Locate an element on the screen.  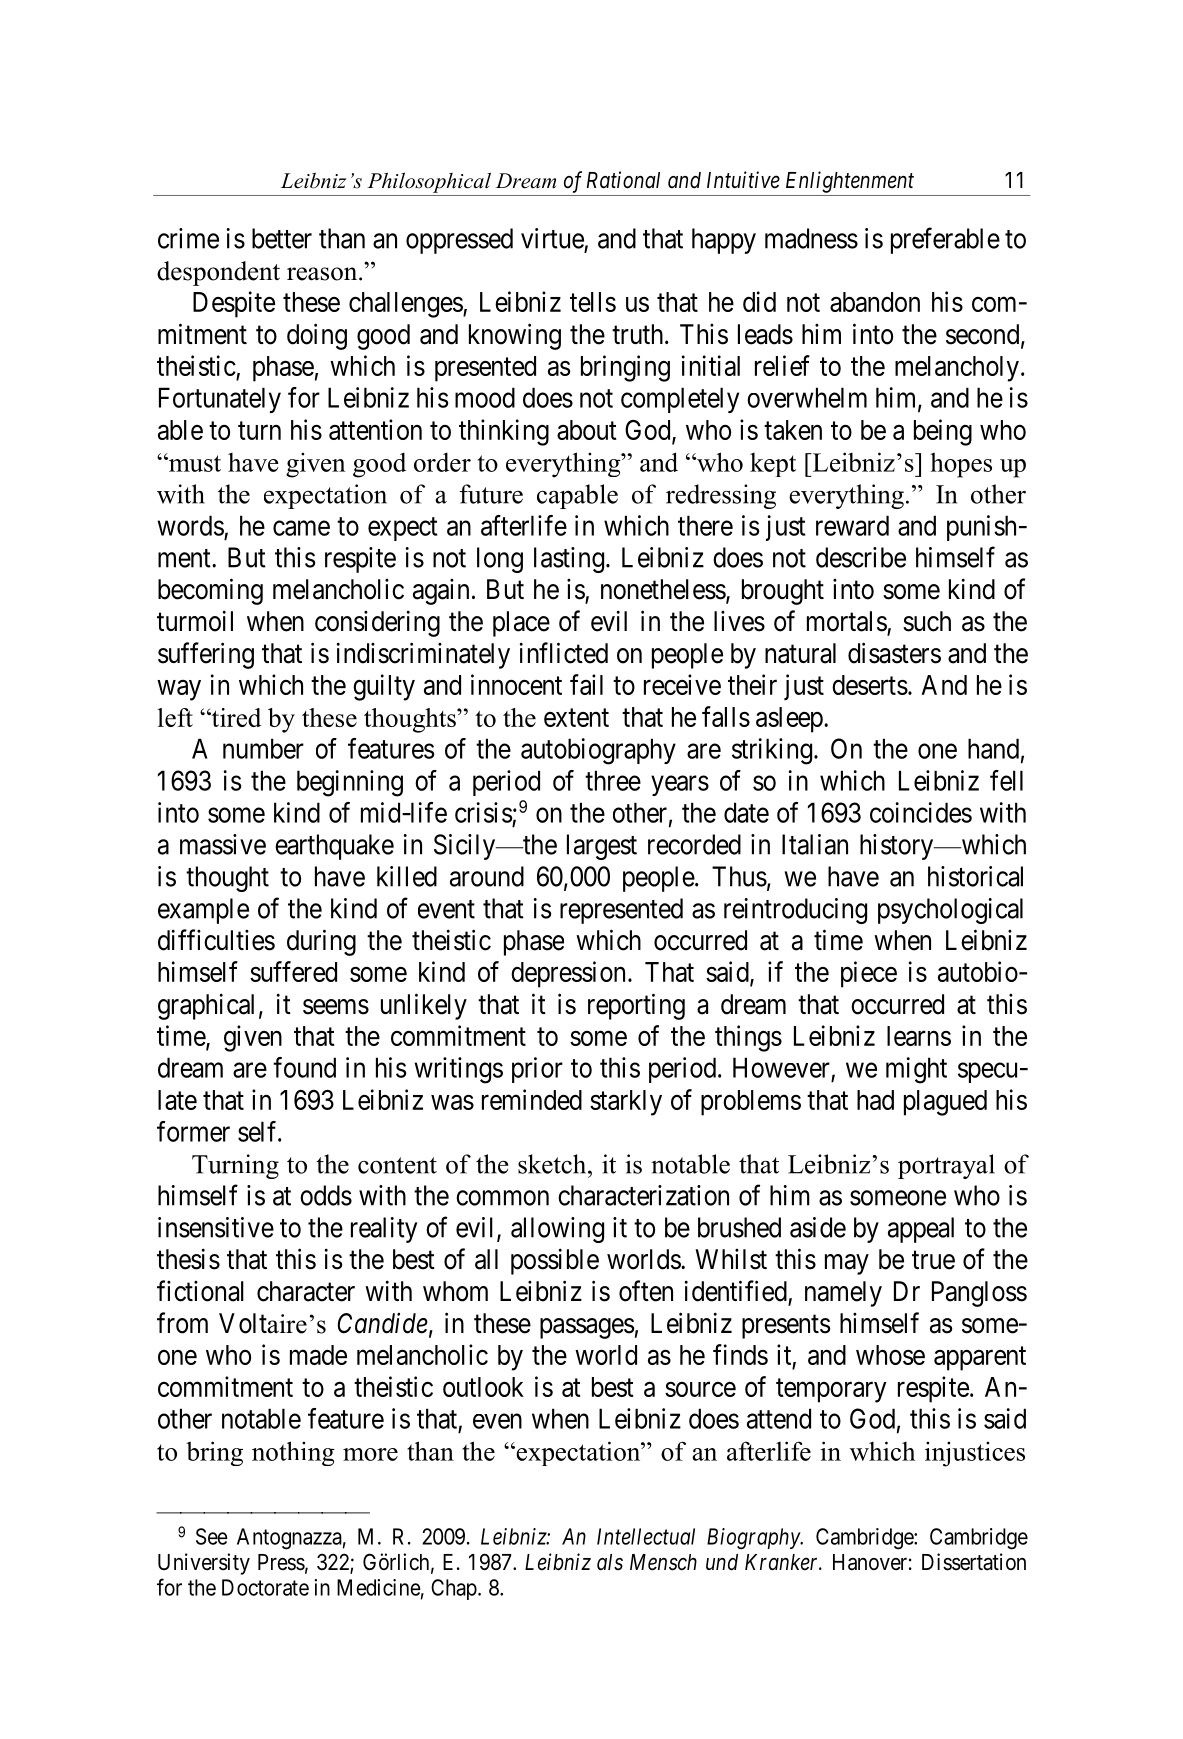
virtue is located at coordinates (552, 238).
